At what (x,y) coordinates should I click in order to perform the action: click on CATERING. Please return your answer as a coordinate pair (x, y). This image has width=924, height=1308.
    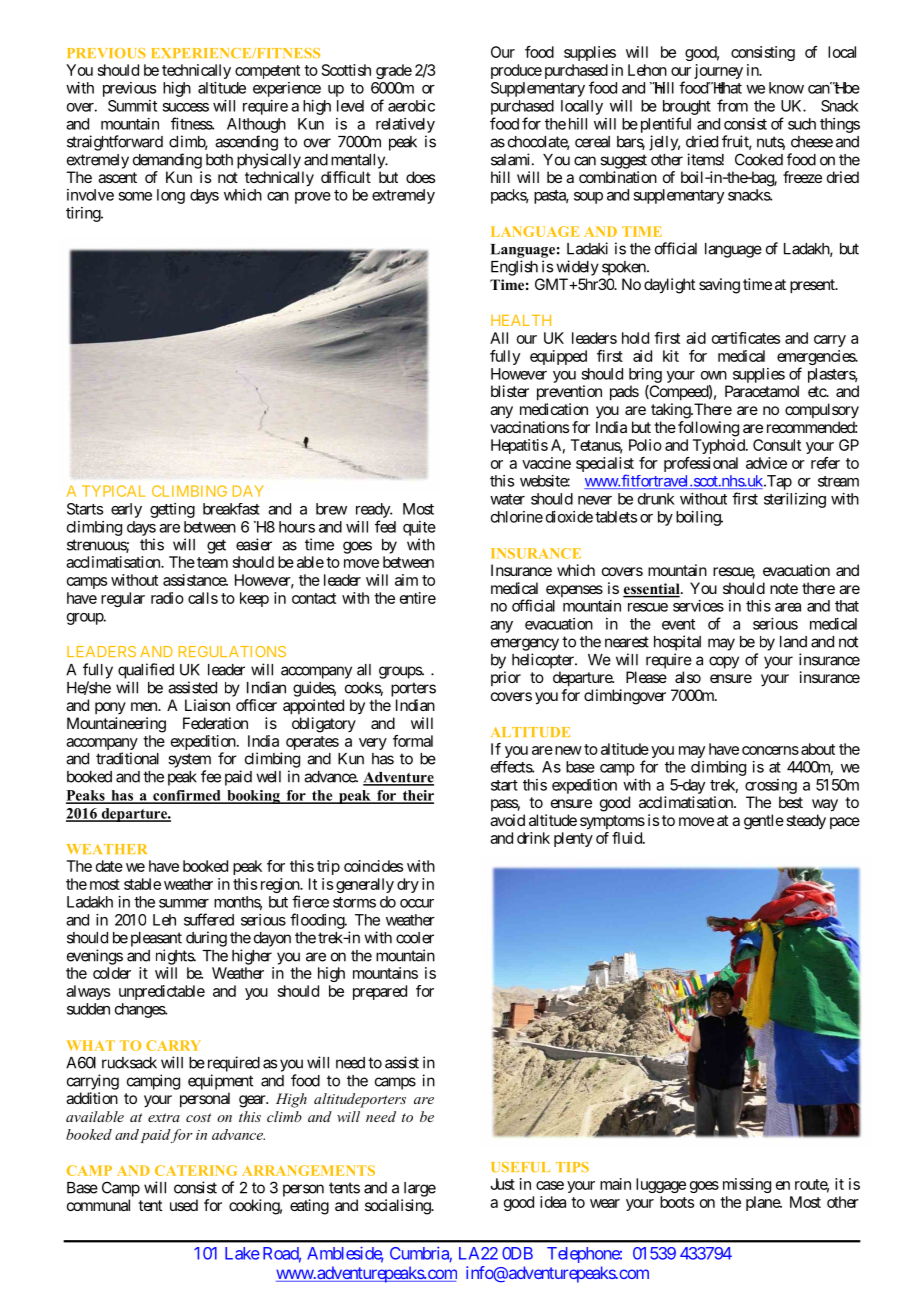
    Looking at the image, I should click on (196, 1170).
